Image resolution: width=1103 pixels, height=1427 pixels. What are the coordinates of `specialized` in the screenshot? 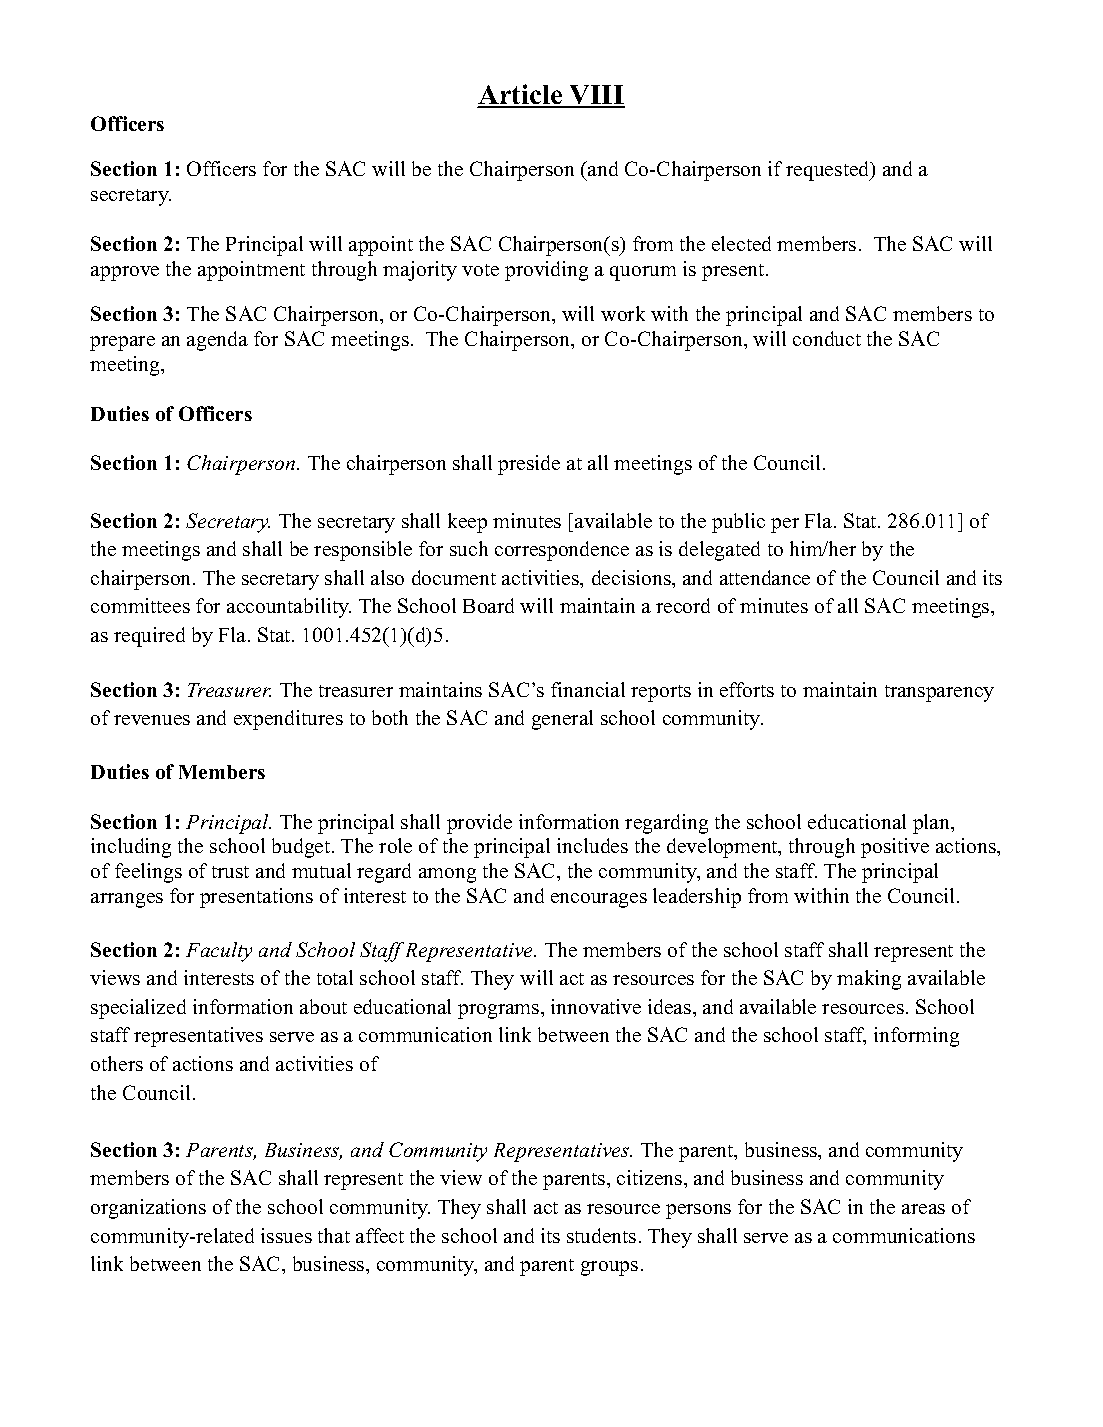 It's located at (138, 1009).
